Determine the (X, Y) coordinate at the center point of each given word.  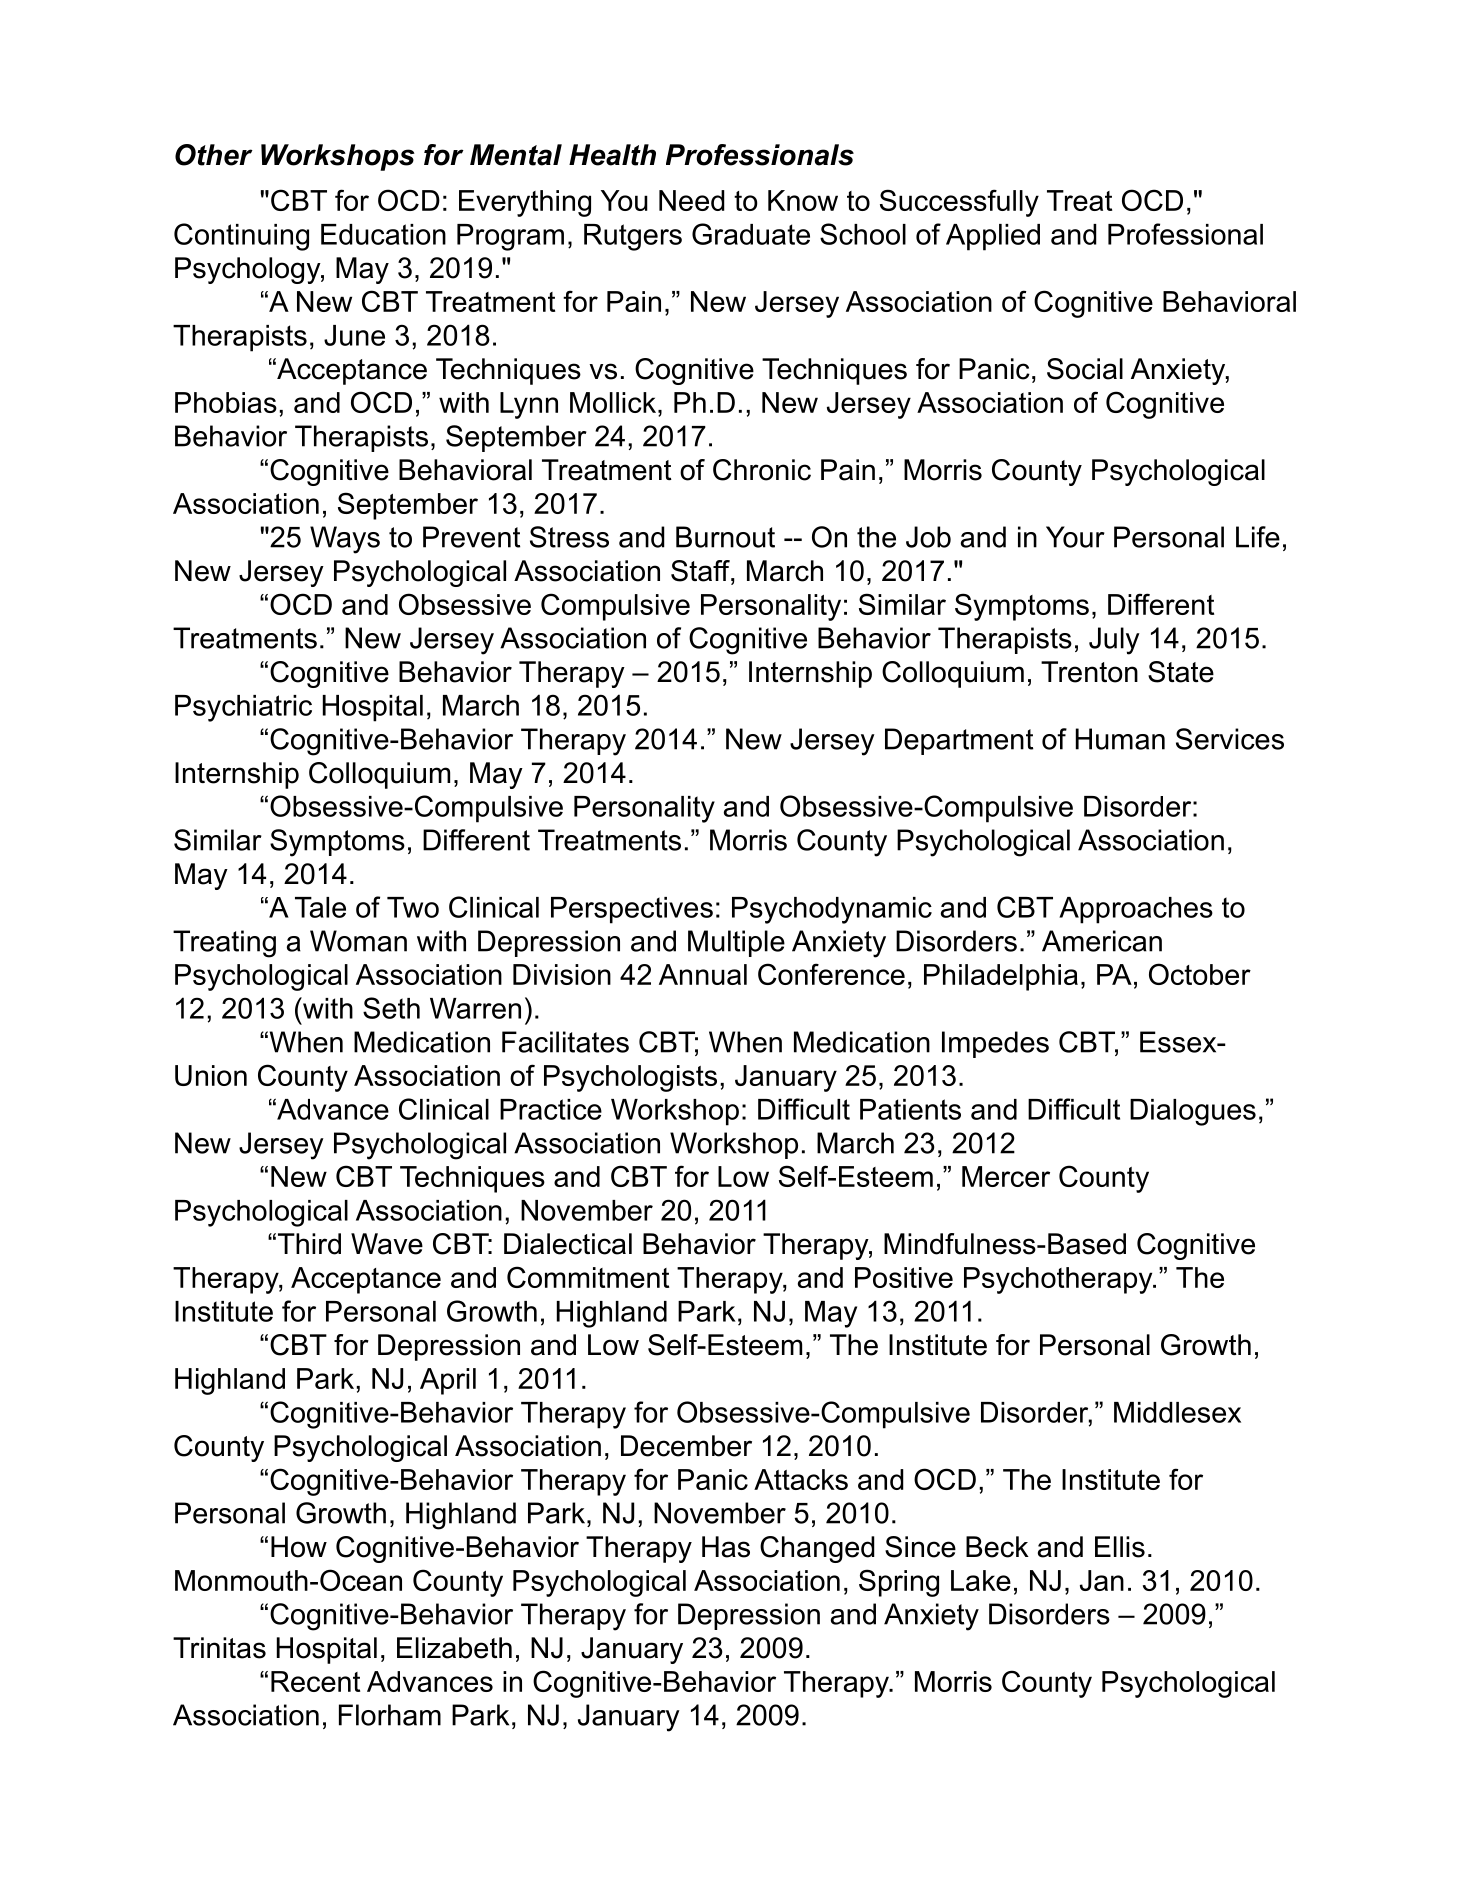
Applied (993, 237)
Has (726, 1547)
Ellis (1120, 1547)
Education (383, 234)
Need (692, 200)
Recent (315, 1681)
